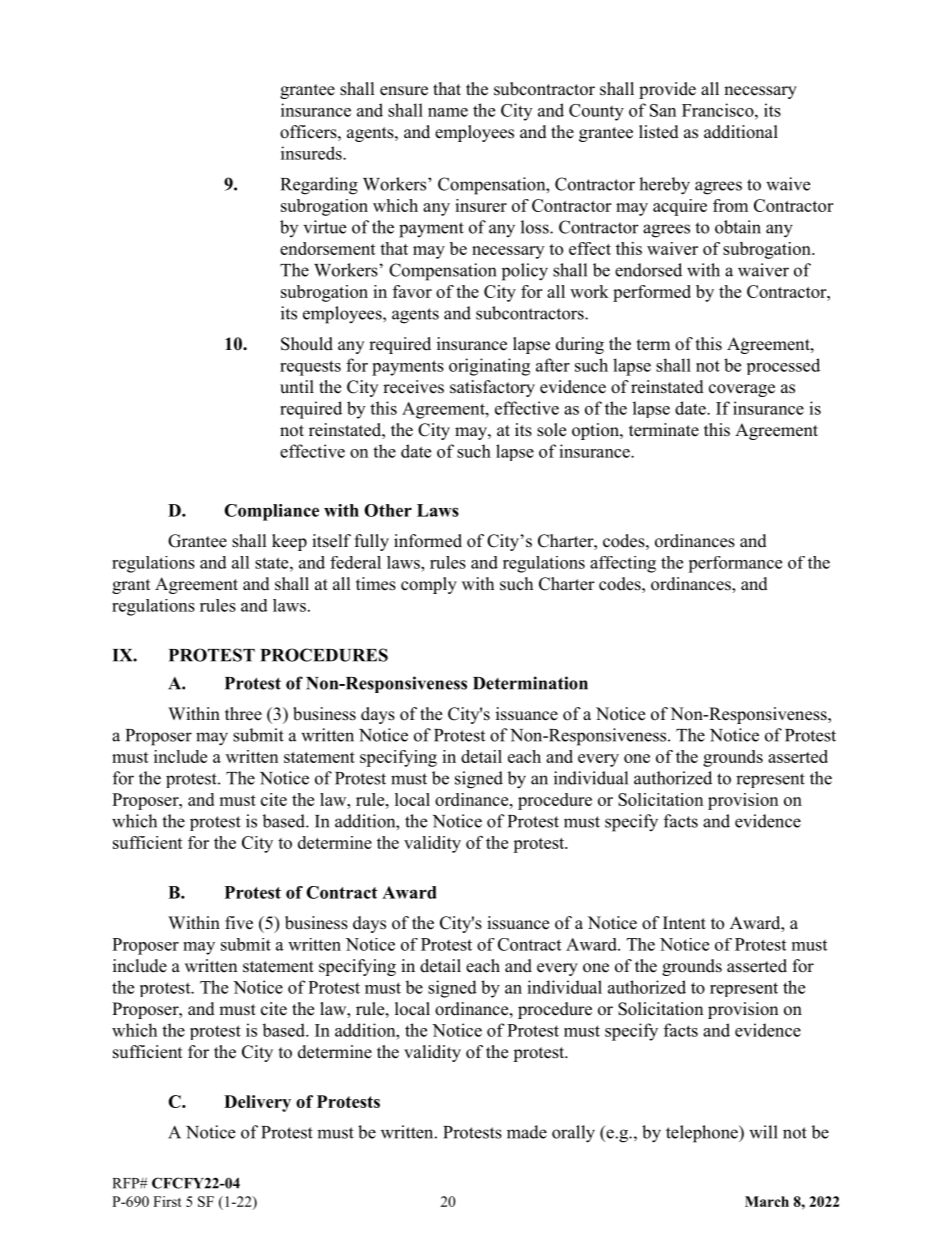 This document has height=1233, width=952. Describe the element at coordinates (735, 564) in the document. I see `performance` at that location.
